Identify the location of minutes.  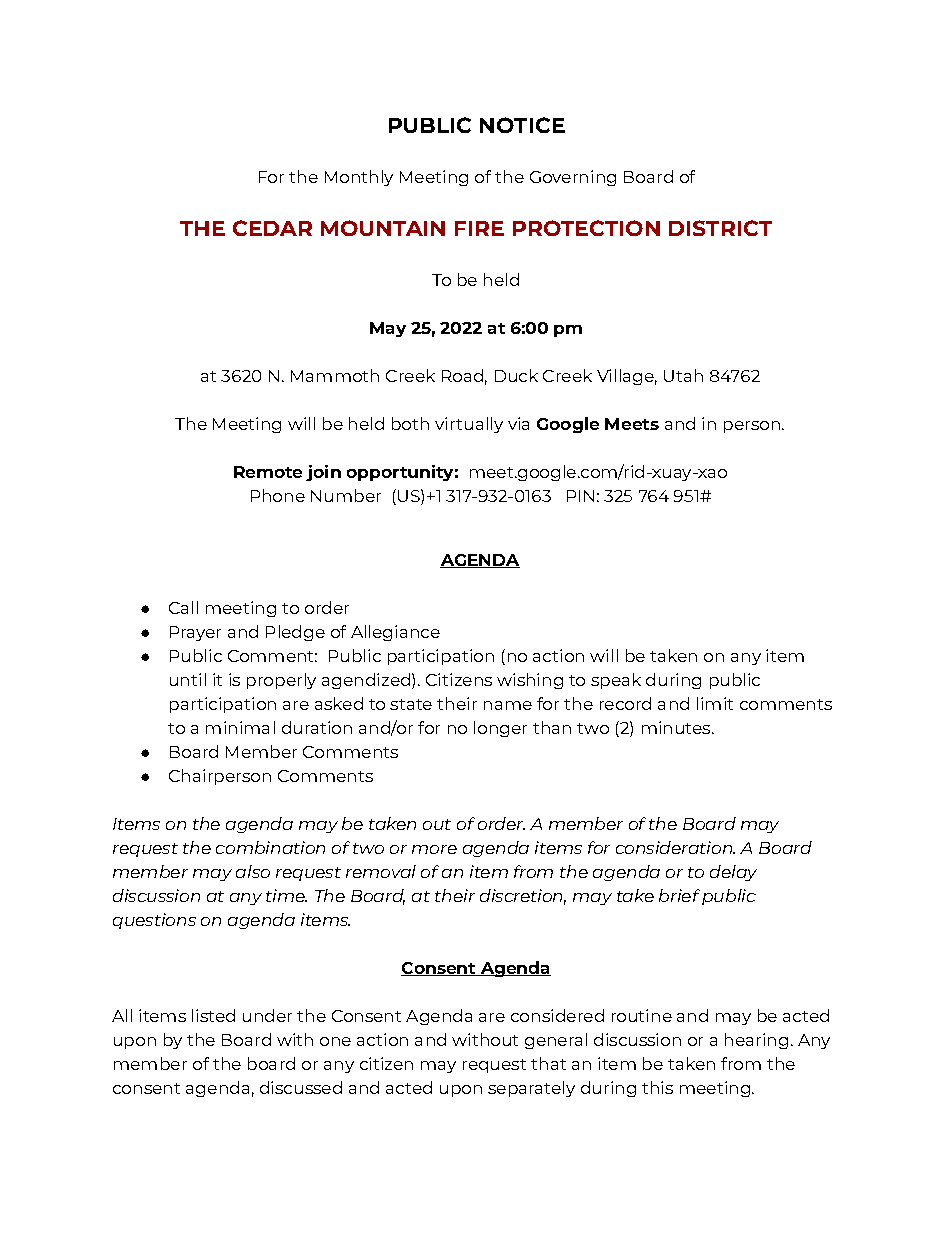
(677, 727).
